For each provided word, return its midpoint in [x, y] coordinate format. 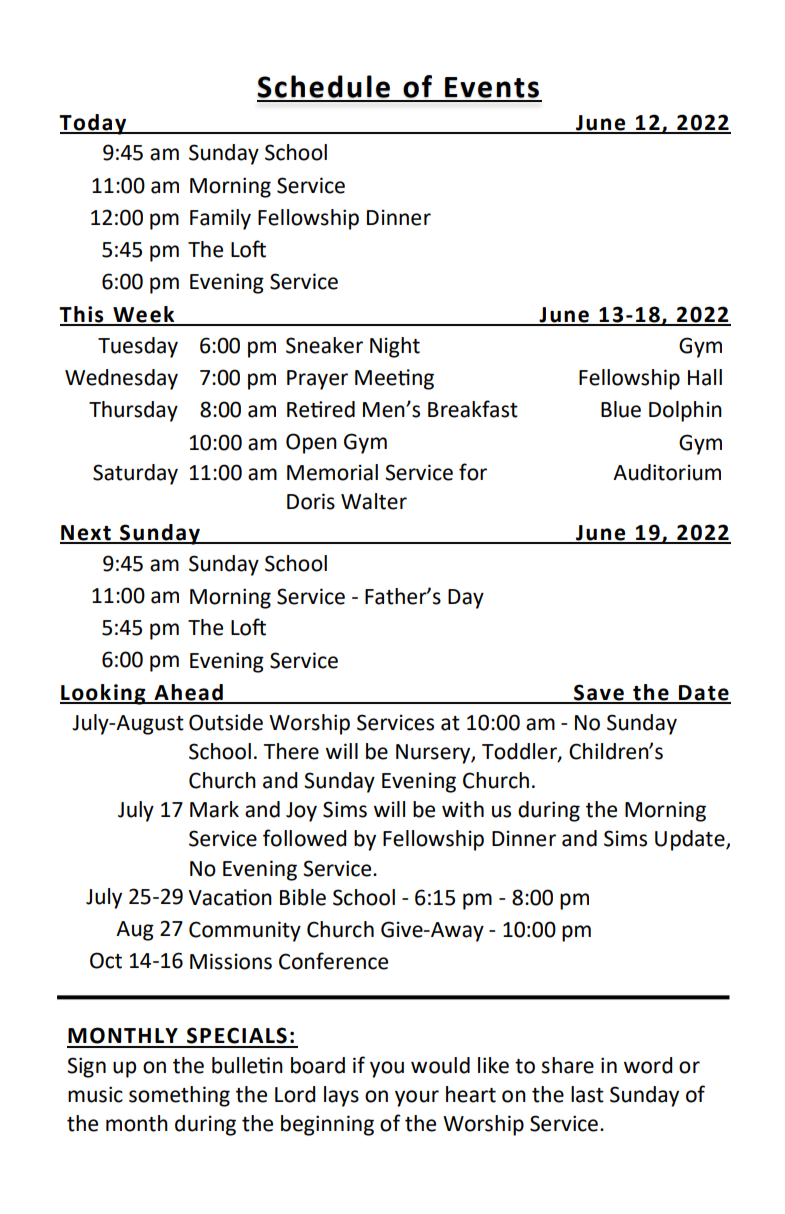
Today [94, 124]
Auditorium [667, 472]
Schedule [323, 86]
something [179, 1096]
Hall [705, 377]
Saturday [135, 474]
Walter [374, 501]
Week [144, 315]
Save [599, 693]
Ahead [188, 693]
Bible [303, 897]
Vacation [230, 897]
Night [395, 347]
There [291, 751]
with [463, 809]
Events [492, 87]
